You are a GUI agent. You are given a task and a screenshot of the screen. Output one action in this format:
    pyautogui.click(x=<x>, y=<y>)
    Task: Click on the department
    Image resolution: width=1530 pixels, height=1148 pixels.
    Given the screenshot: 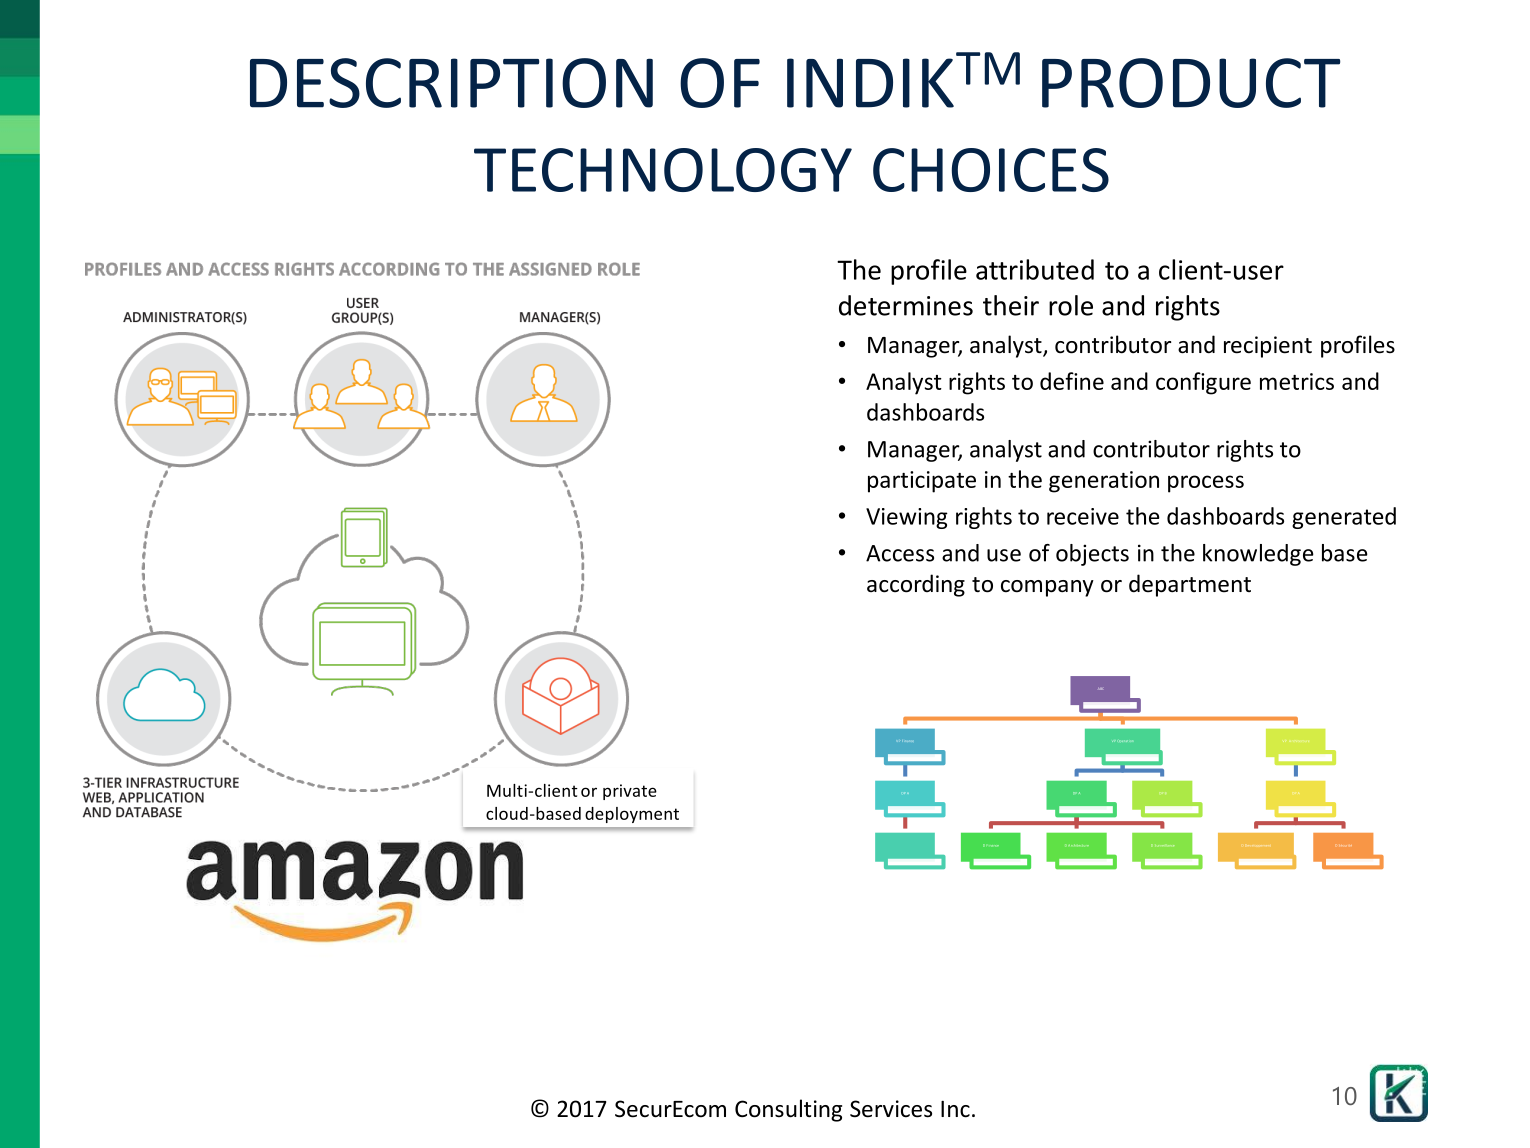 What is the action you would take?
    pyautogui.click(x=1190, y=585)
